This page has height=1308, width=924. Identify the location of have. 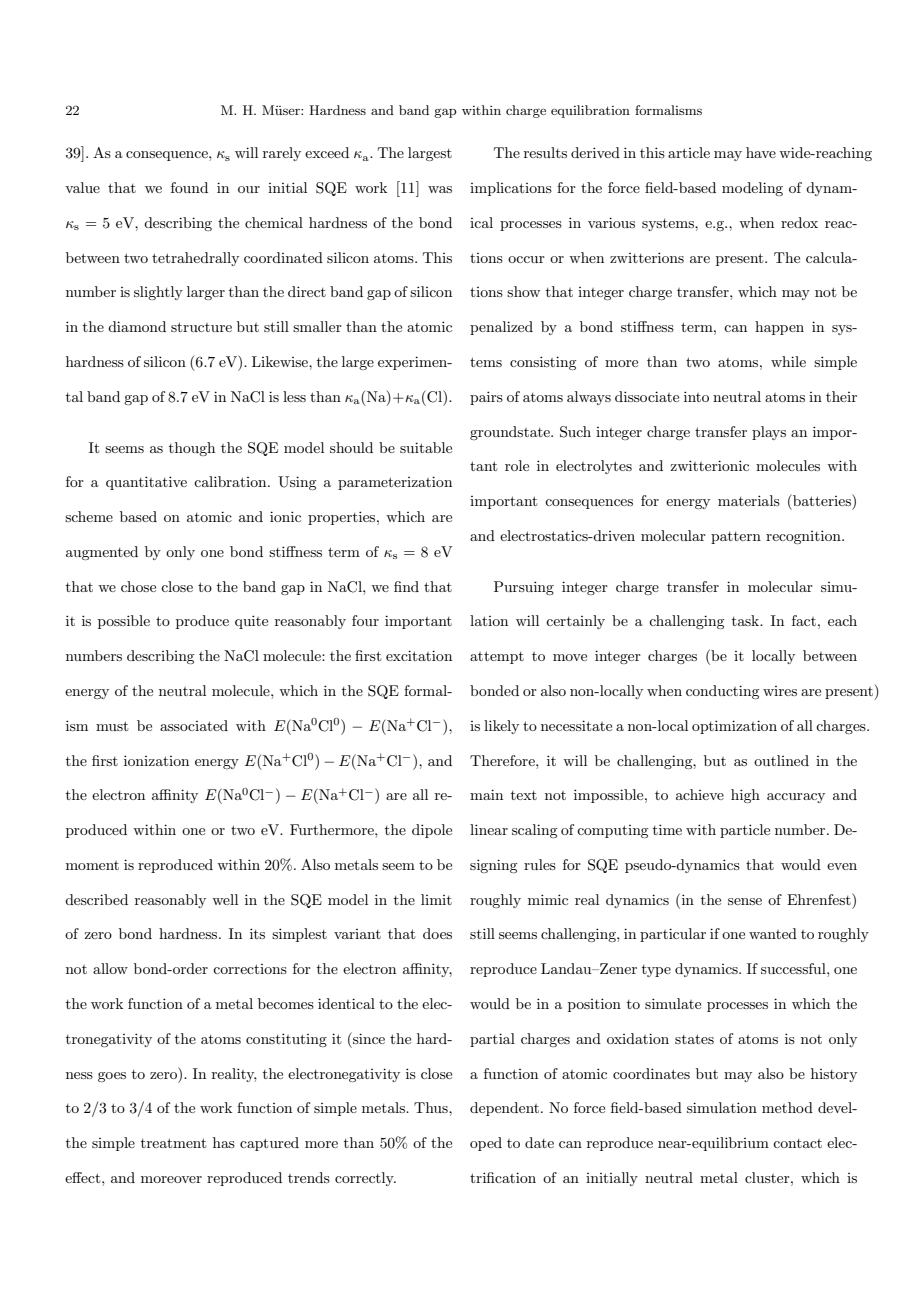
(761, 152).
